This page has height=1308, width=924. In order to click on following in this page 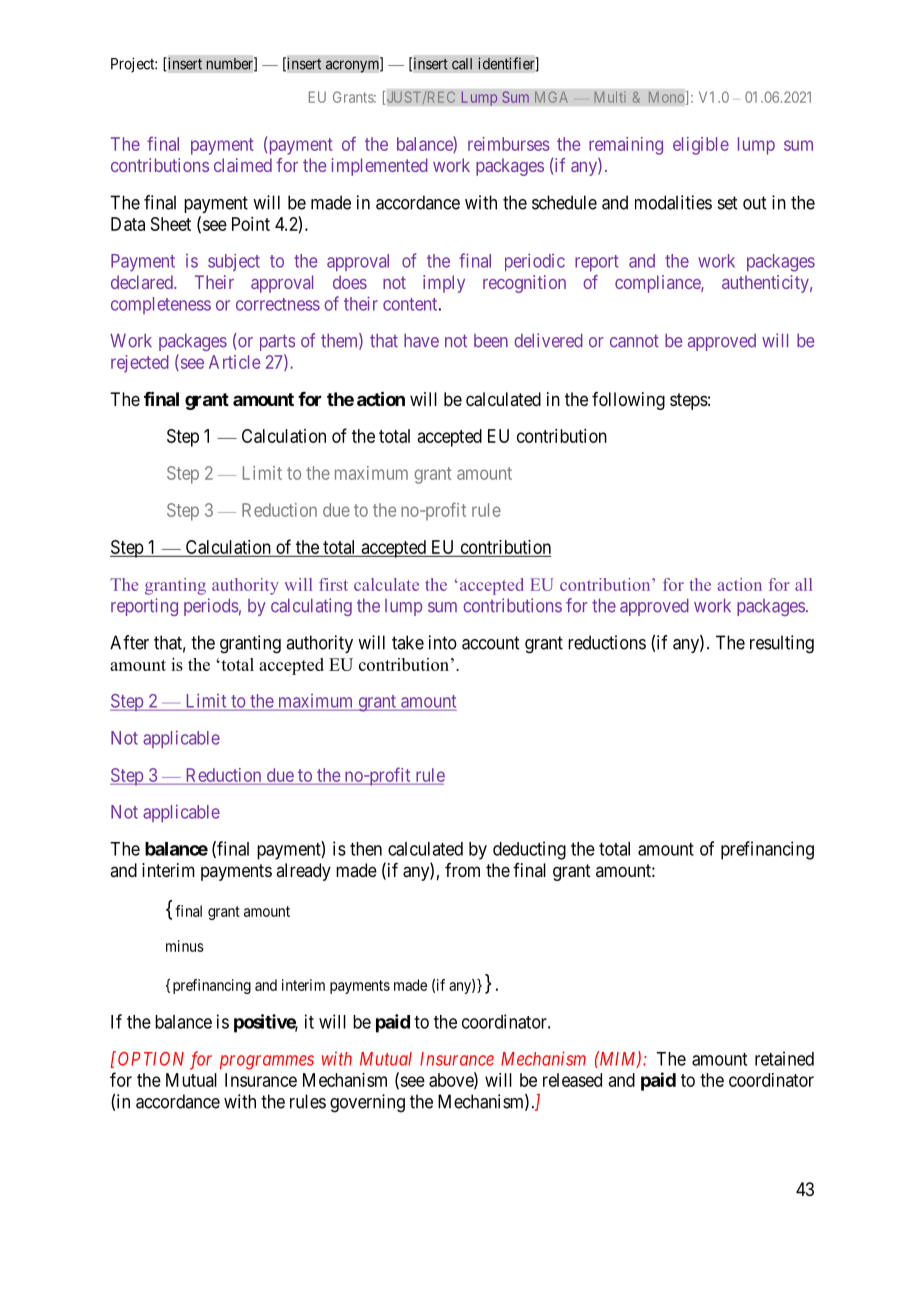, I will do `click(628, 401)`.
